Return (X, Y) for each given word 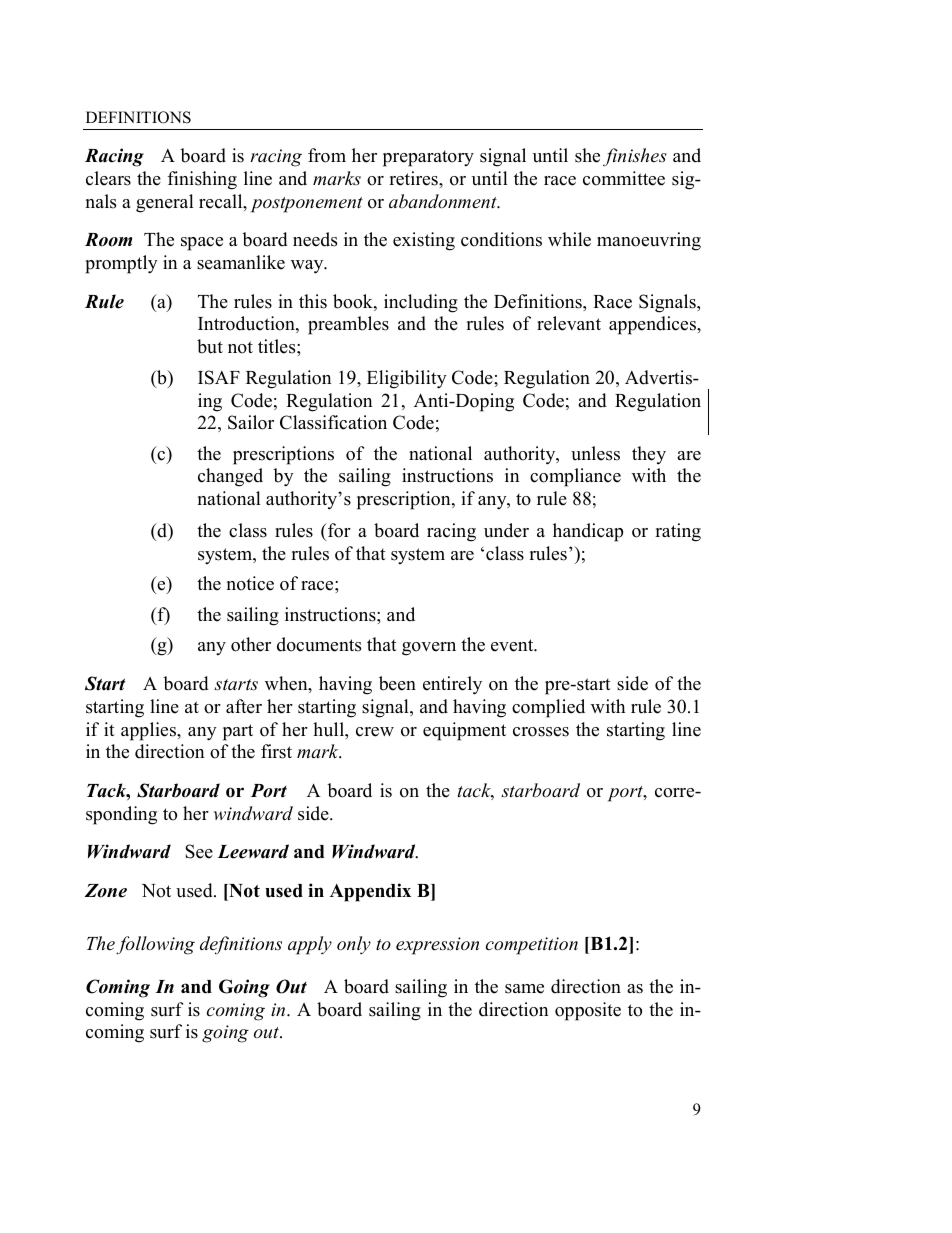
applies (149, 731)
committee (624, 178)
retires (414, 178)
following (155, 945)
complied (548, 708)
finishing (202, 180)
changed (230, 477)
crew (375, 732)
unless (595, 453)
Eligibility (407, 379)
